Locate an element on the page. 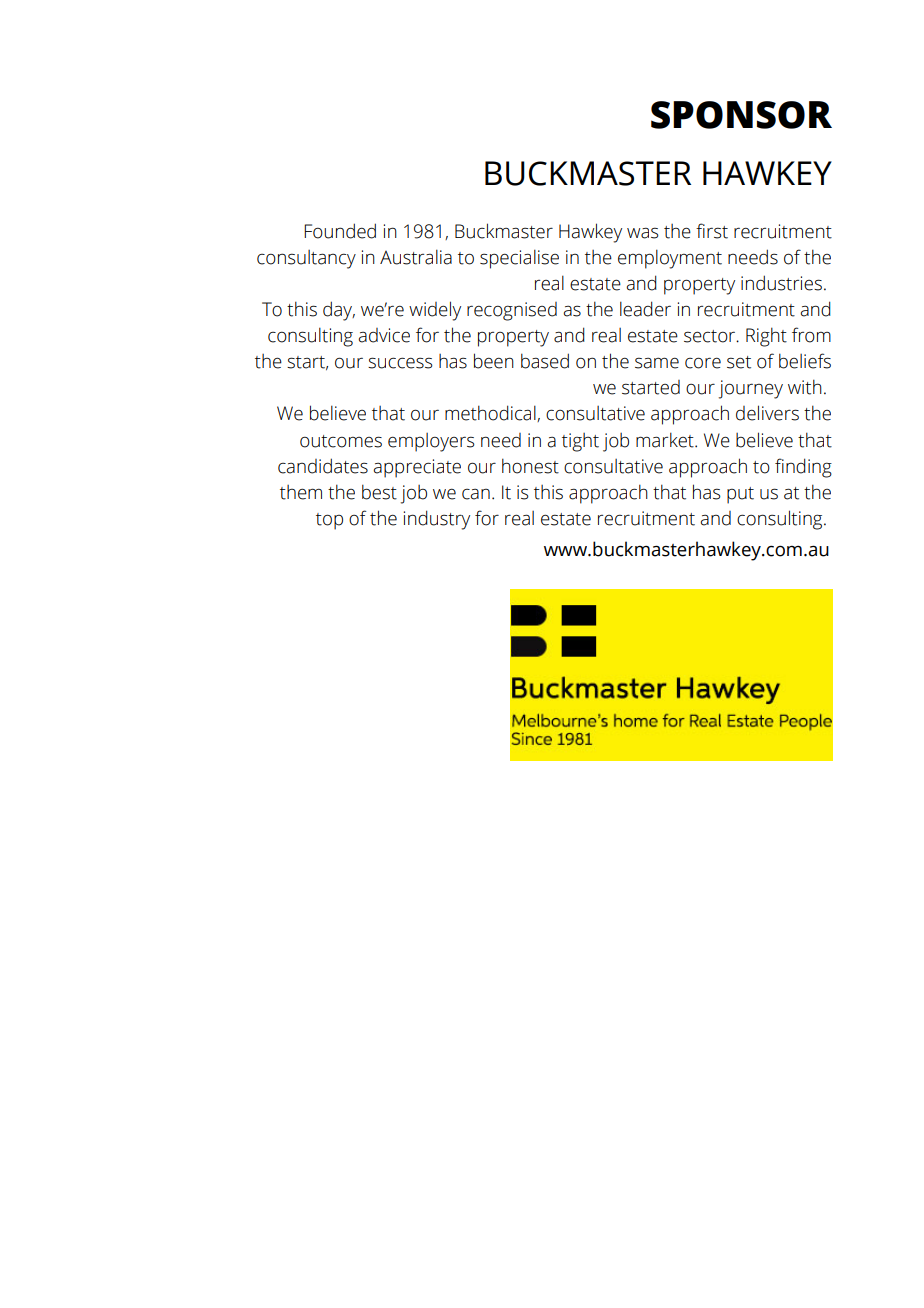 This image has height=1308, width=924. Australia is located at coordinates (416, 257).
